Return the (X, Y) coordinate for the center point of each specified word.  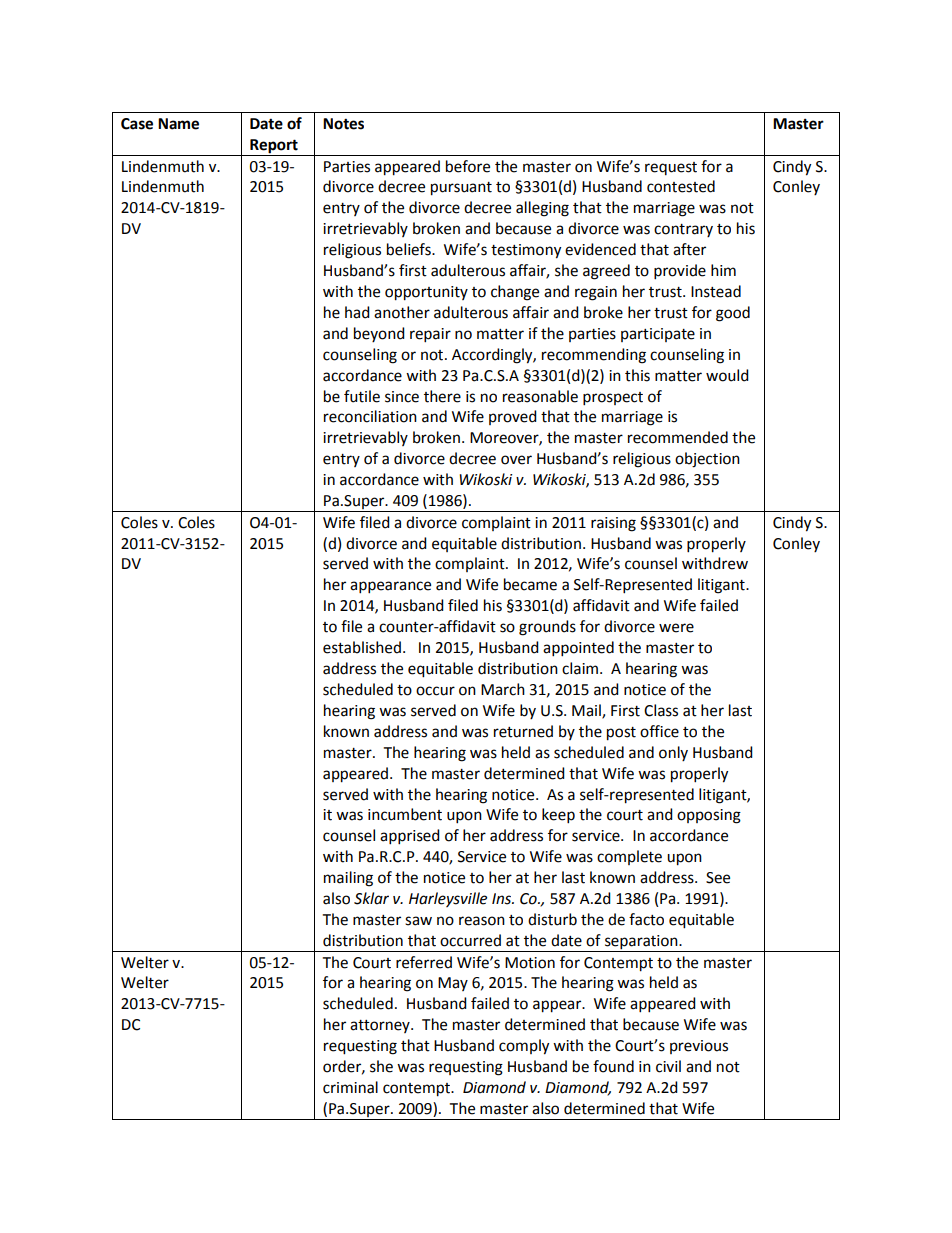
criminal (350, 1087)
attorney (381, 1026)
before (468, 166)
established (362, 647)
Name (178, 124)
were (676, 628)
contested (681, 186)
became (530, 584)
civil (668, 1066)
